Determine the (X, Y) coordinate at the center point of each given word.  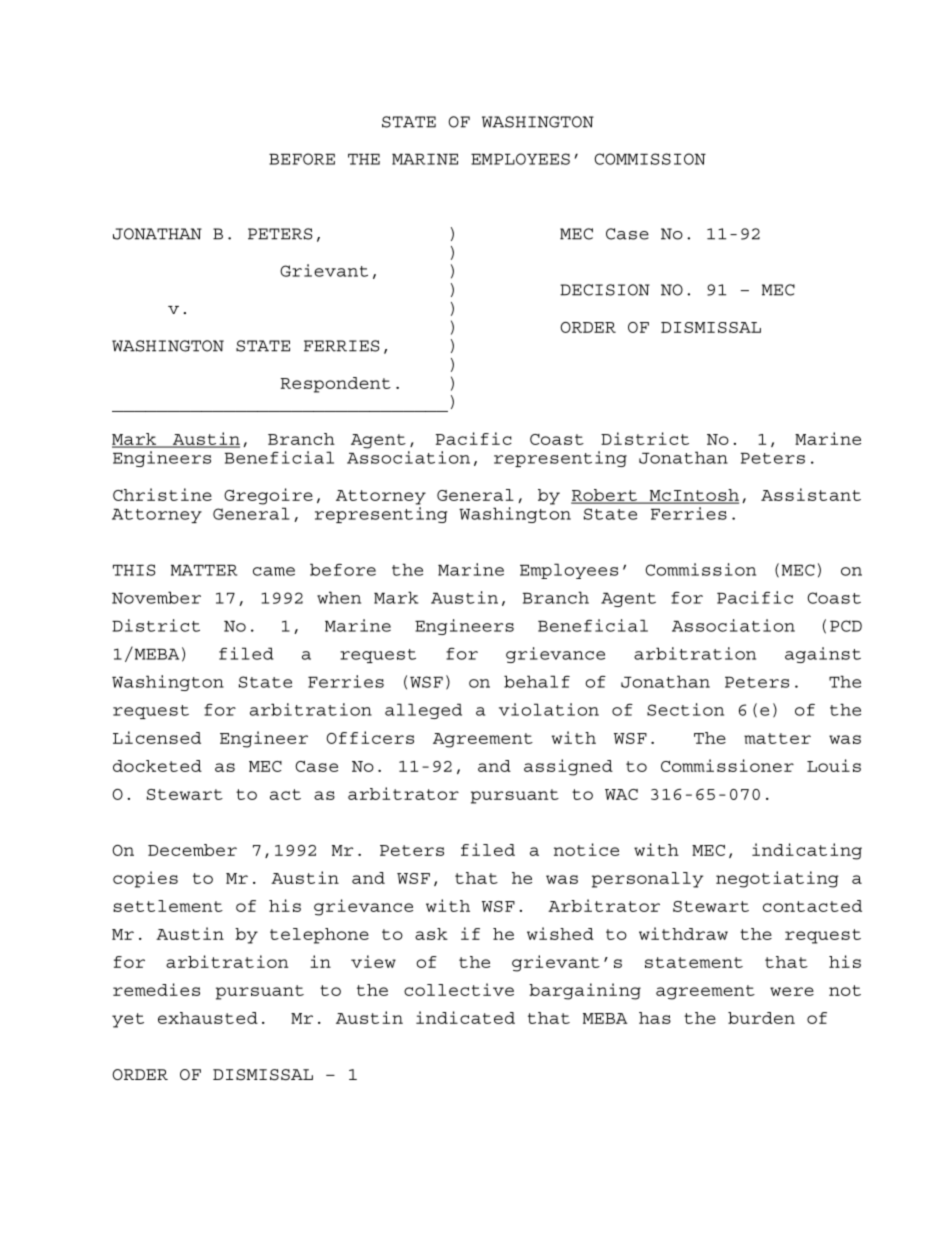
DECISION (605, 290)
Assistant (811, 494)
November (156, 597)
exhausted (208, 1018)
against (823, 655)
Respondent (336, 385)
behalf (537, 681)
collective (459, 989)
